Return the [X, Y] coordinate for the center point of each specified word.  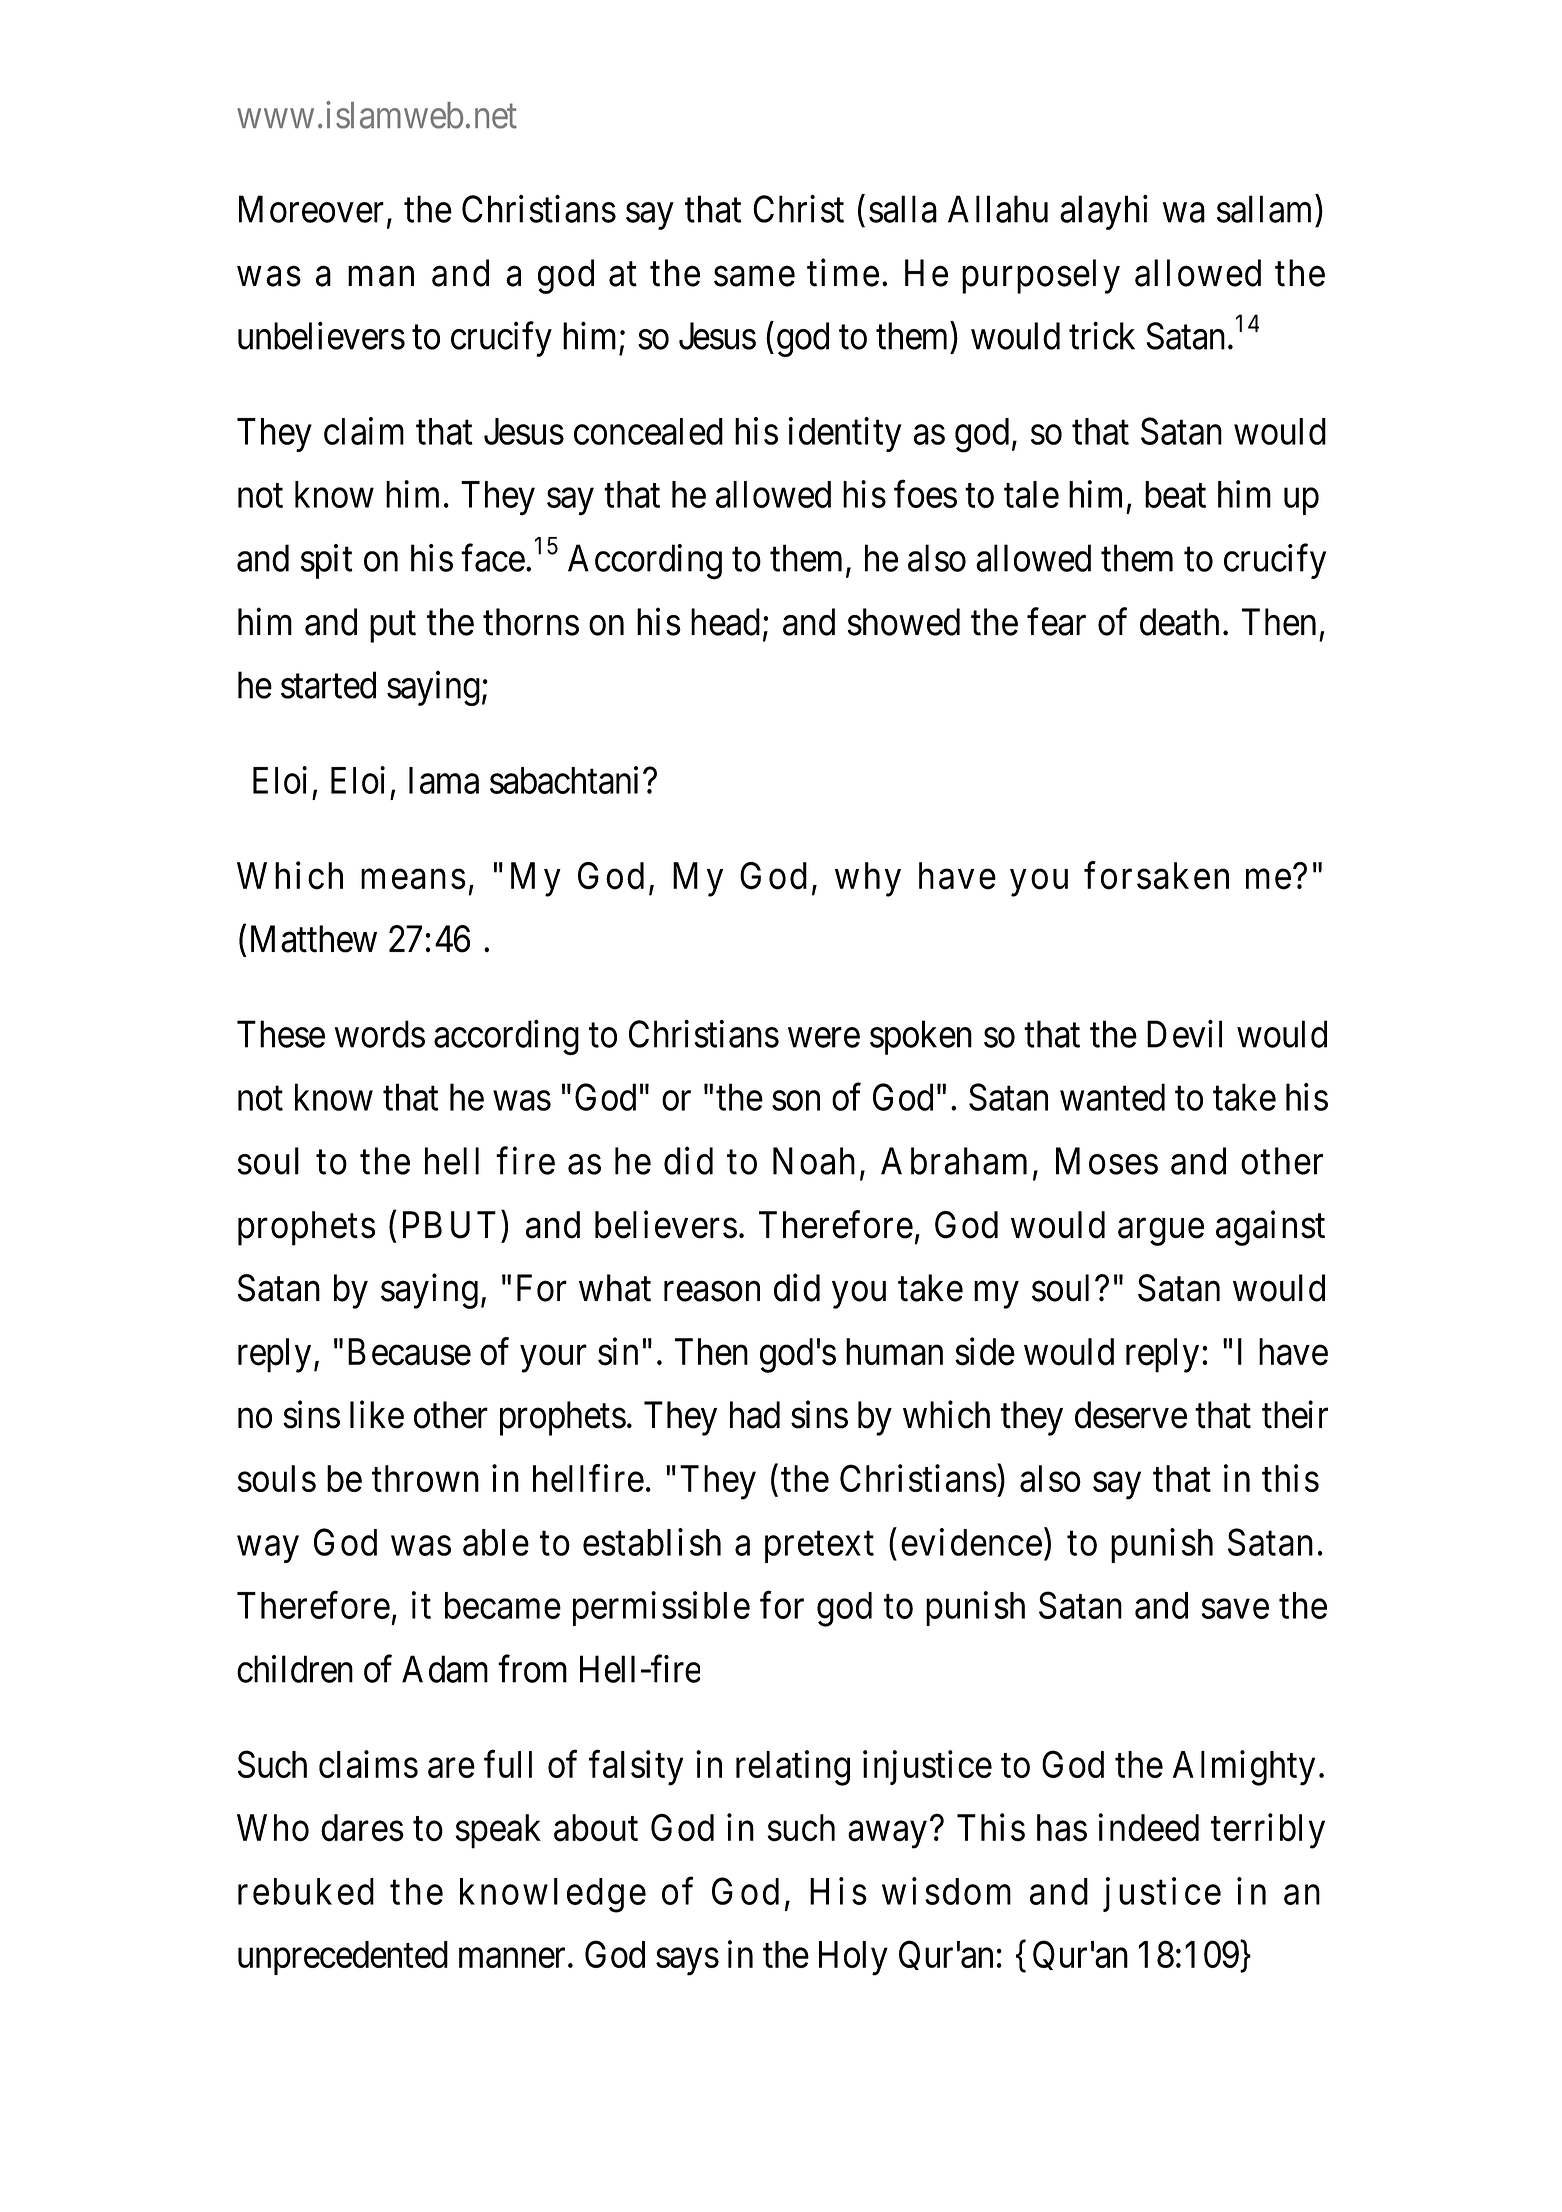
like [377, 1415]
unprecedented [343, 1958]
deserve [1131, 1415]
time [843, 273]
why [868, 879]
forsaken [1156, 875]
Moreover [311, 209]
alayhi [1104, 212]
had [755, 1415]
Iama [444, 780]
